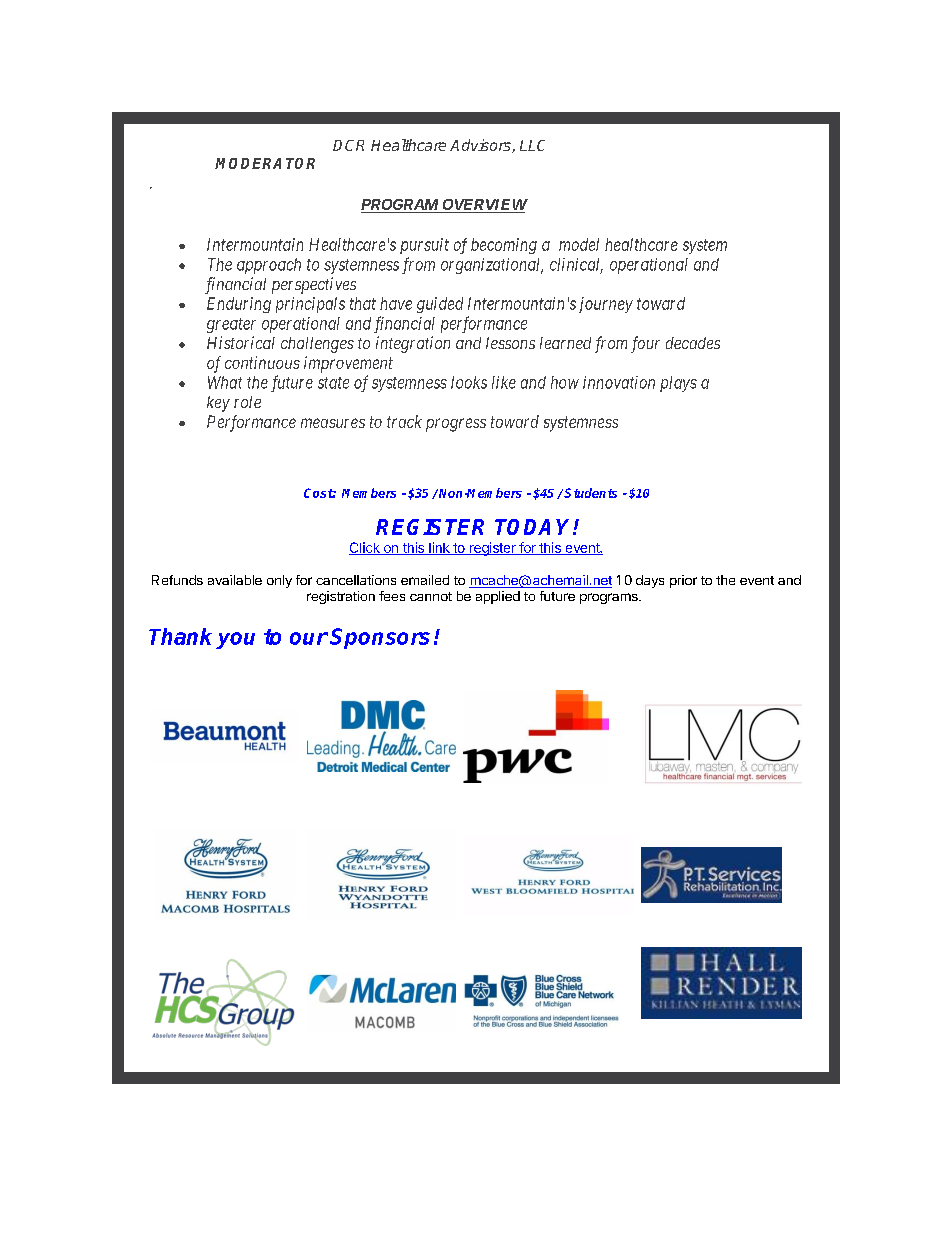  I want to click on days, so click(650, 581).
